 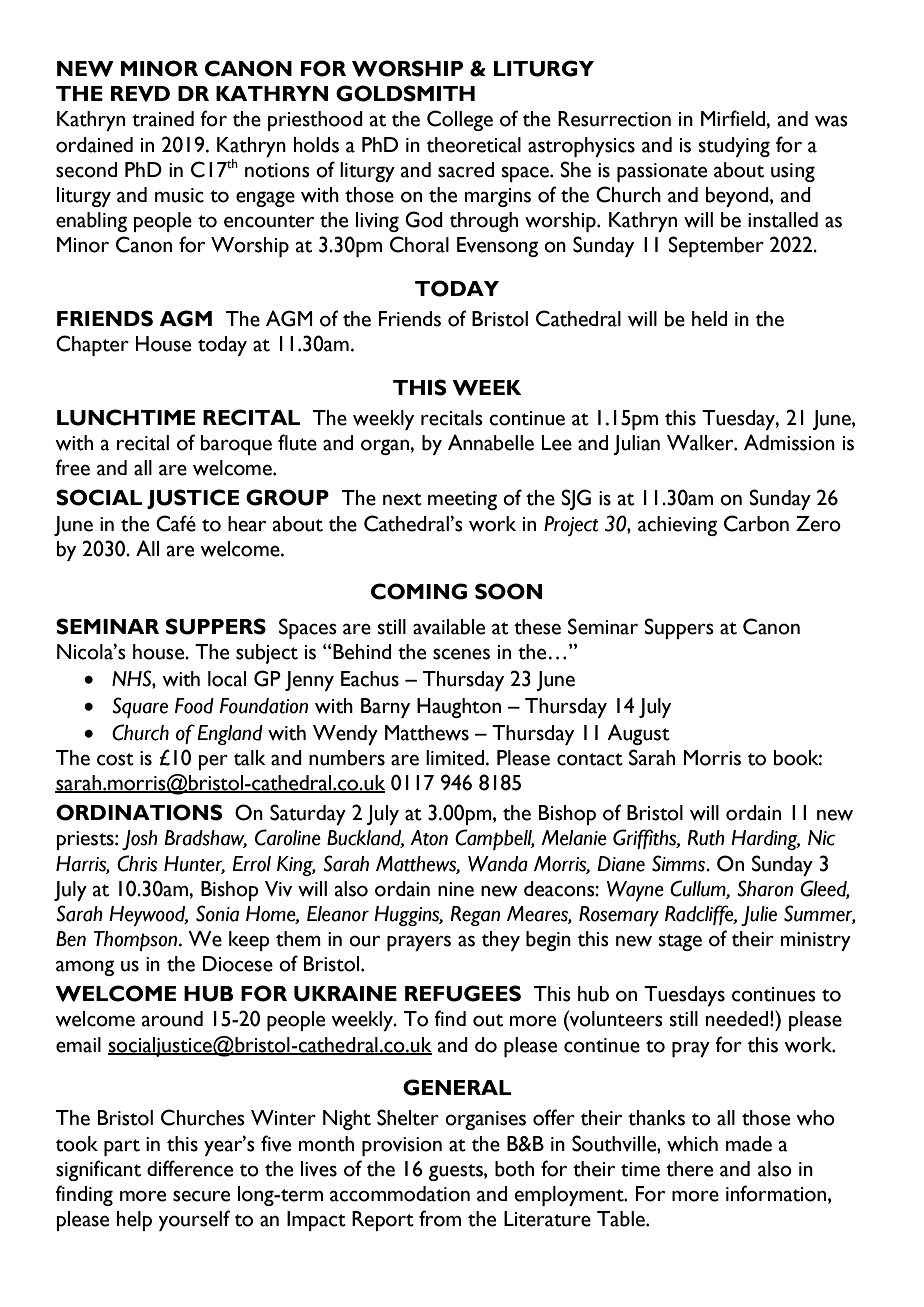 I want to click on difference, so click(x=190, y=1168).
